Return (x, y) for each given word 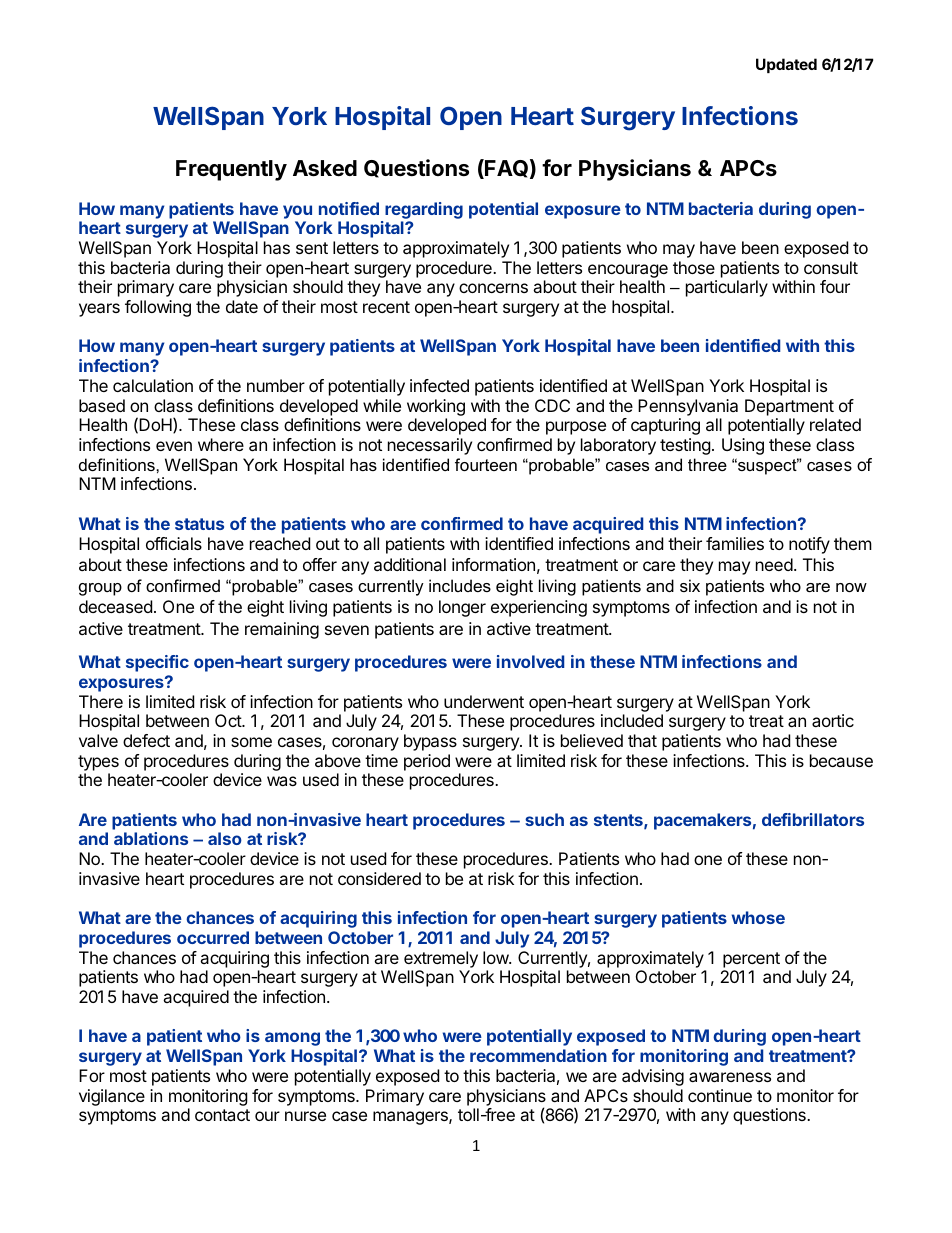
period (427, 762)
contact (222, 1115)
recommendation (538, 1055)
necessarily (430, 446)
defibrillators (813, 819)
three (707, 464)
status (199, 524)
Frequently (231, 170)
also (225, 838)
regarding (424, 210)
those (694, 267)
